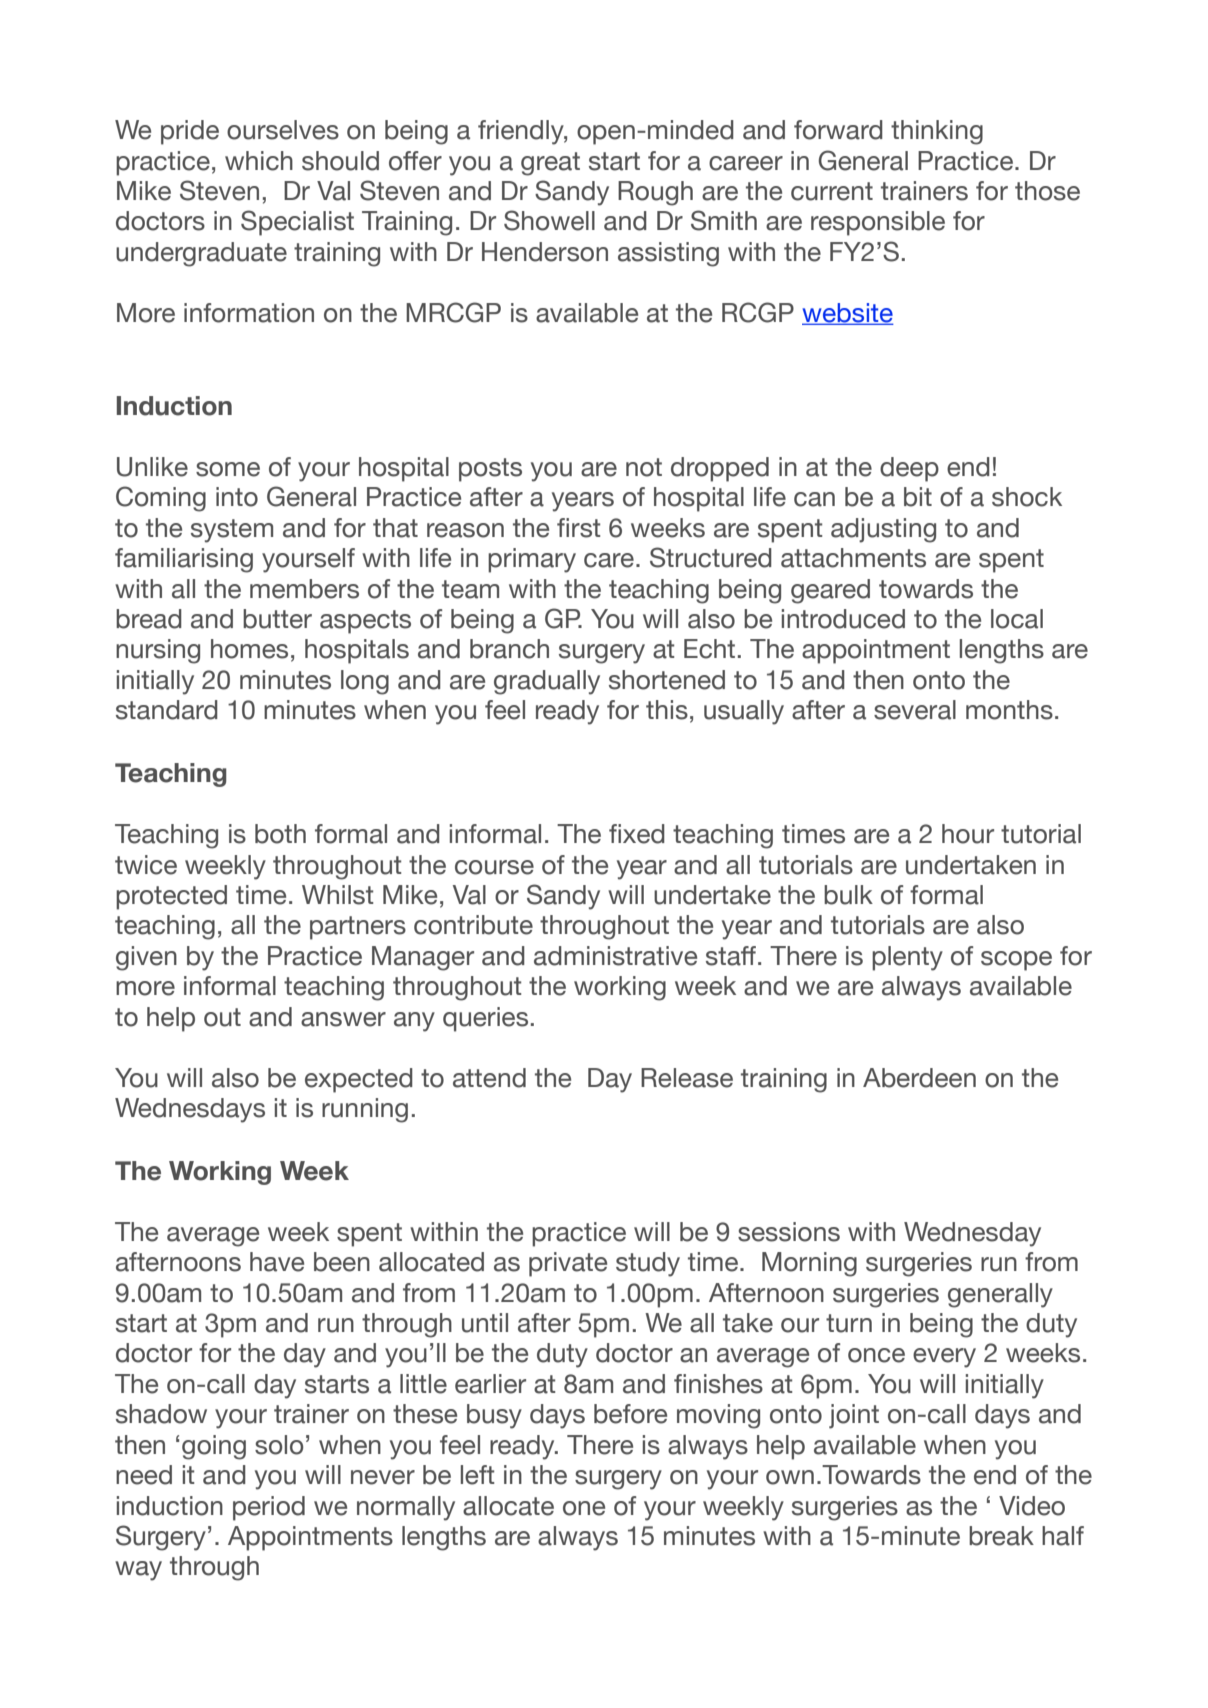  What do you see at coordinates (259, 161) in the page?
I see `which` at bounding box center [259, 161].
